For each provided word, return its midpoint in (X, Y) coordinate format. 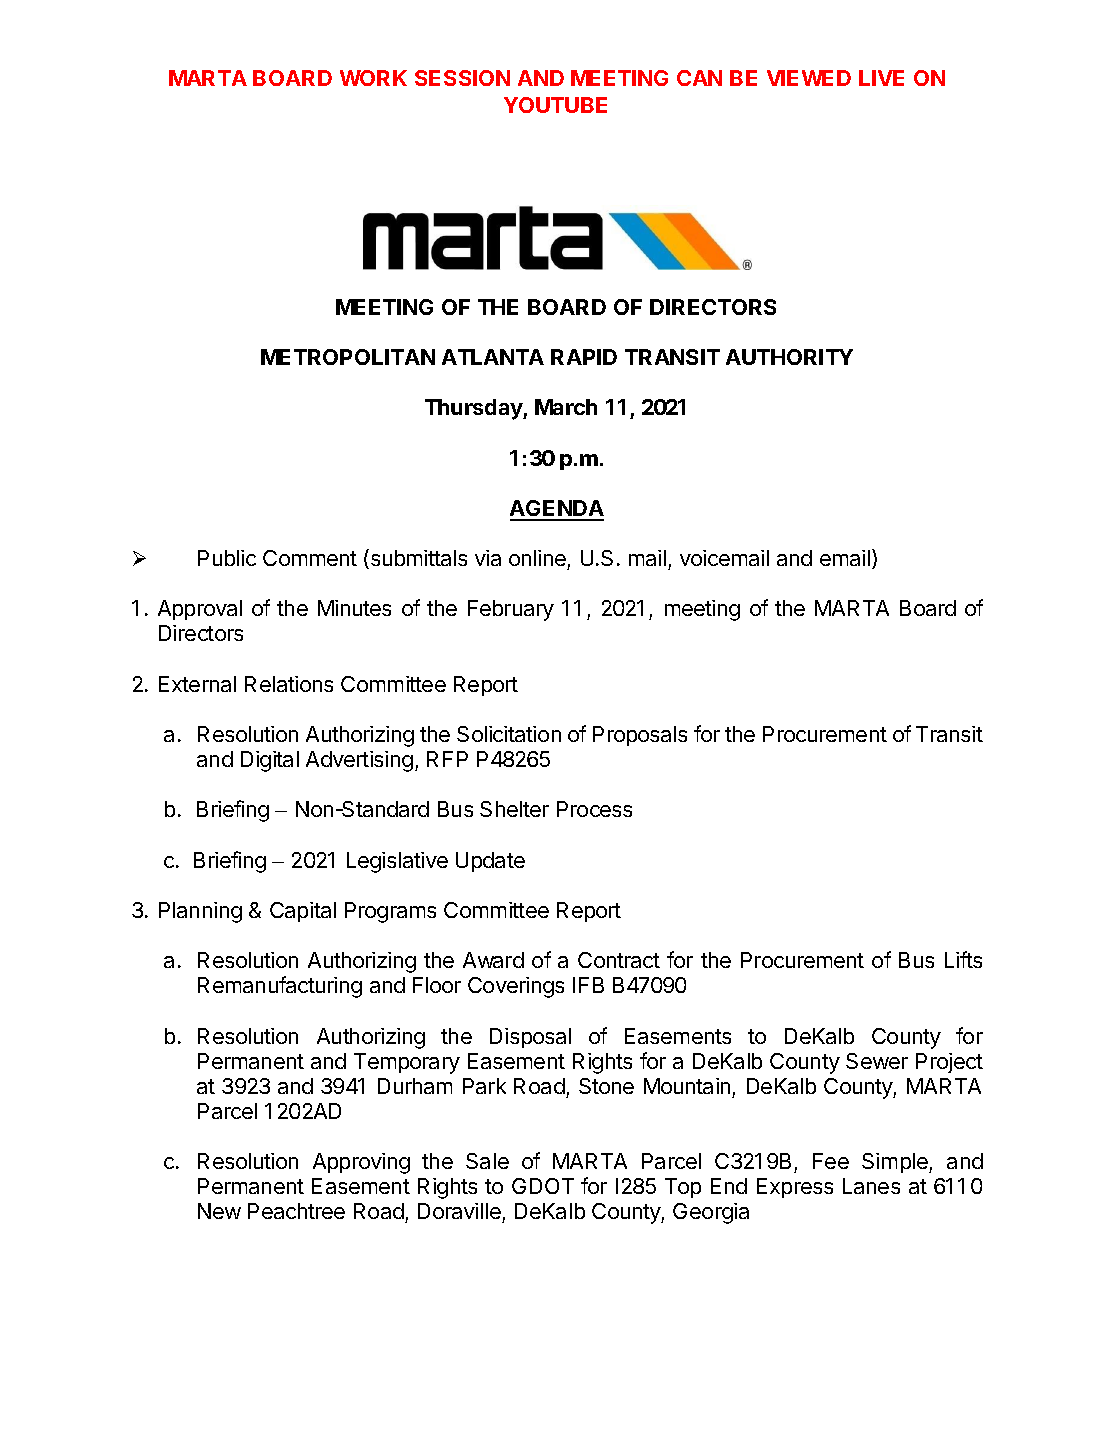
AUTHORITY (789, 357)
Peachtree (296, 1211)
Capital (303, 912)
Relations (289, 684)
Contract (619, 960)
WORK (373, 78)
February (511, 610)
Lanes (871, 1186)
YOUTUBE (555, 105)
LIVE (881, 78)
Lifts (963, 959)
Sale (487, 1161)
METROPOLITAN (348, 357)
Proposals (640, 736)
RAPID (584, 357)
